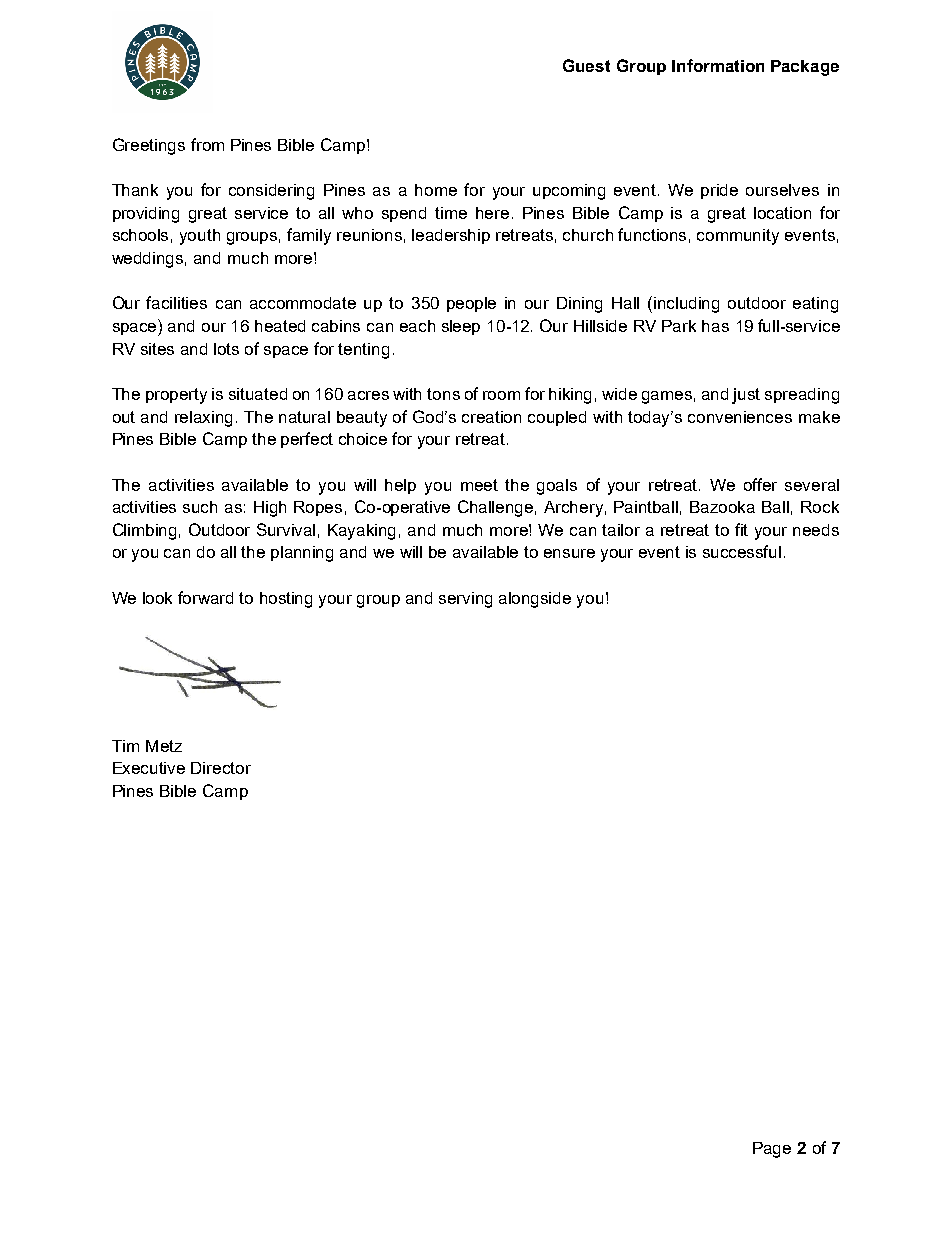 Image resolution: width=952 pixels, height=1233 pixels. I want to click on Page, so click(772, 1150).
